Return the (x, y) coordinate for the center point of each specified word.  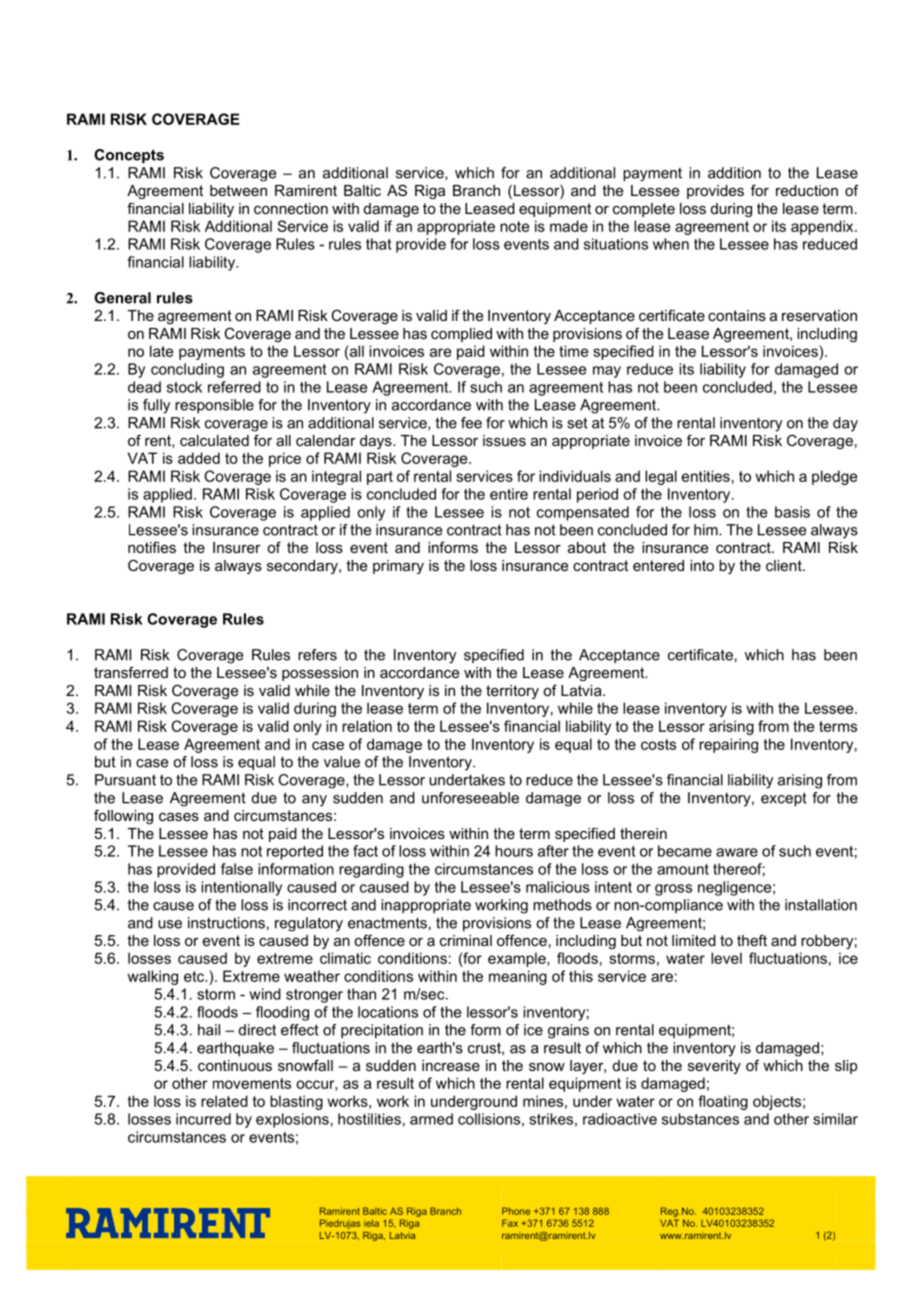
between (238, 190)
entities (706, 476)
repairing (728, 745)
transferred (131, 672)
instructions (226, 923)
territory (512, 692)
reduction (807, 190)
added (199, 458)
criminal (466, 940)
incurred (203, 1119)
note (514, 226)
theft (752, 940)
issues (504, 440)
